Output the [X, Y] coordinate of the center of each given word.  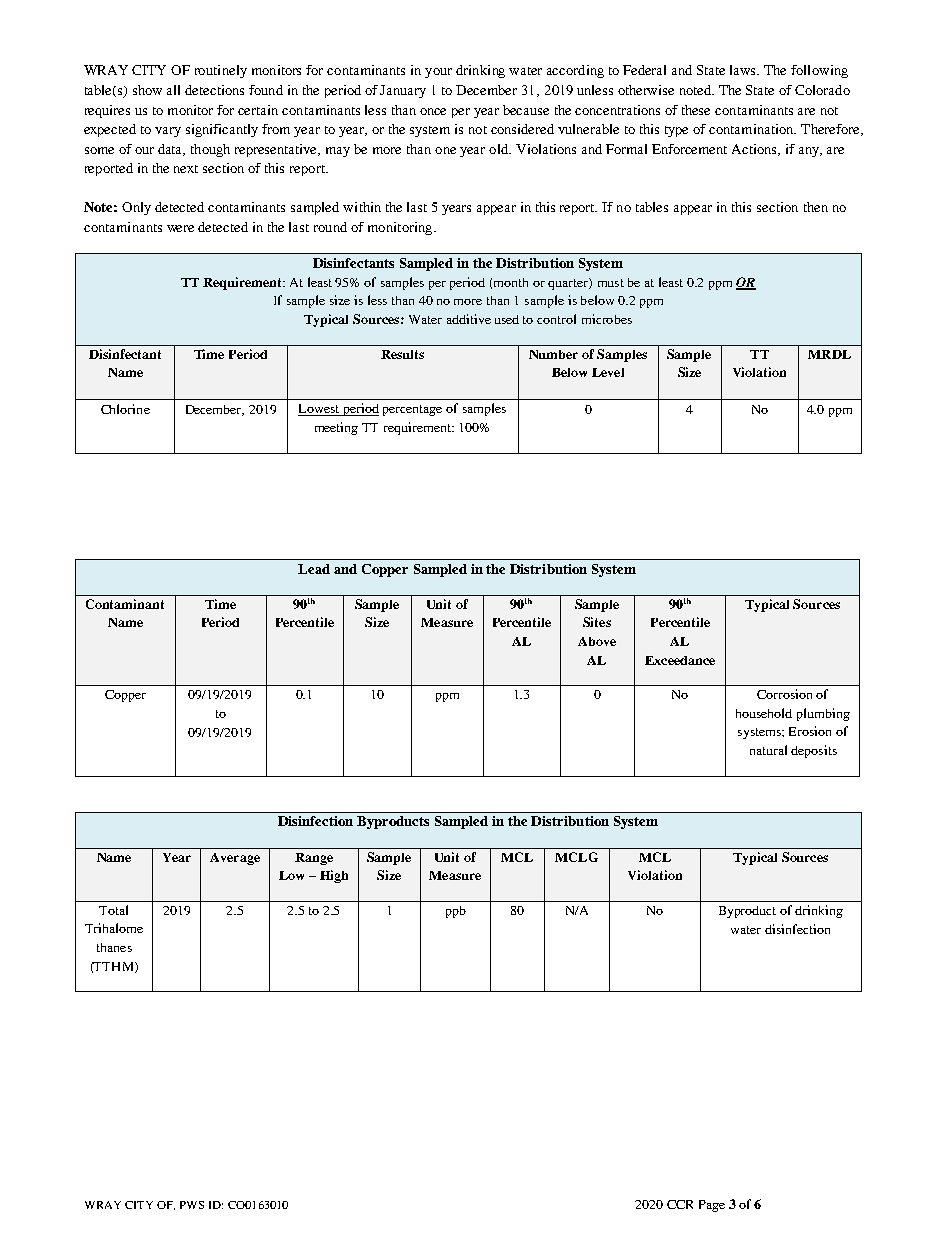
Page [712, 1206]
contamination [752, 129]
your [438, 73]
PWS [192, 1205]
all [173, 90]
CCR [680, 1204]
